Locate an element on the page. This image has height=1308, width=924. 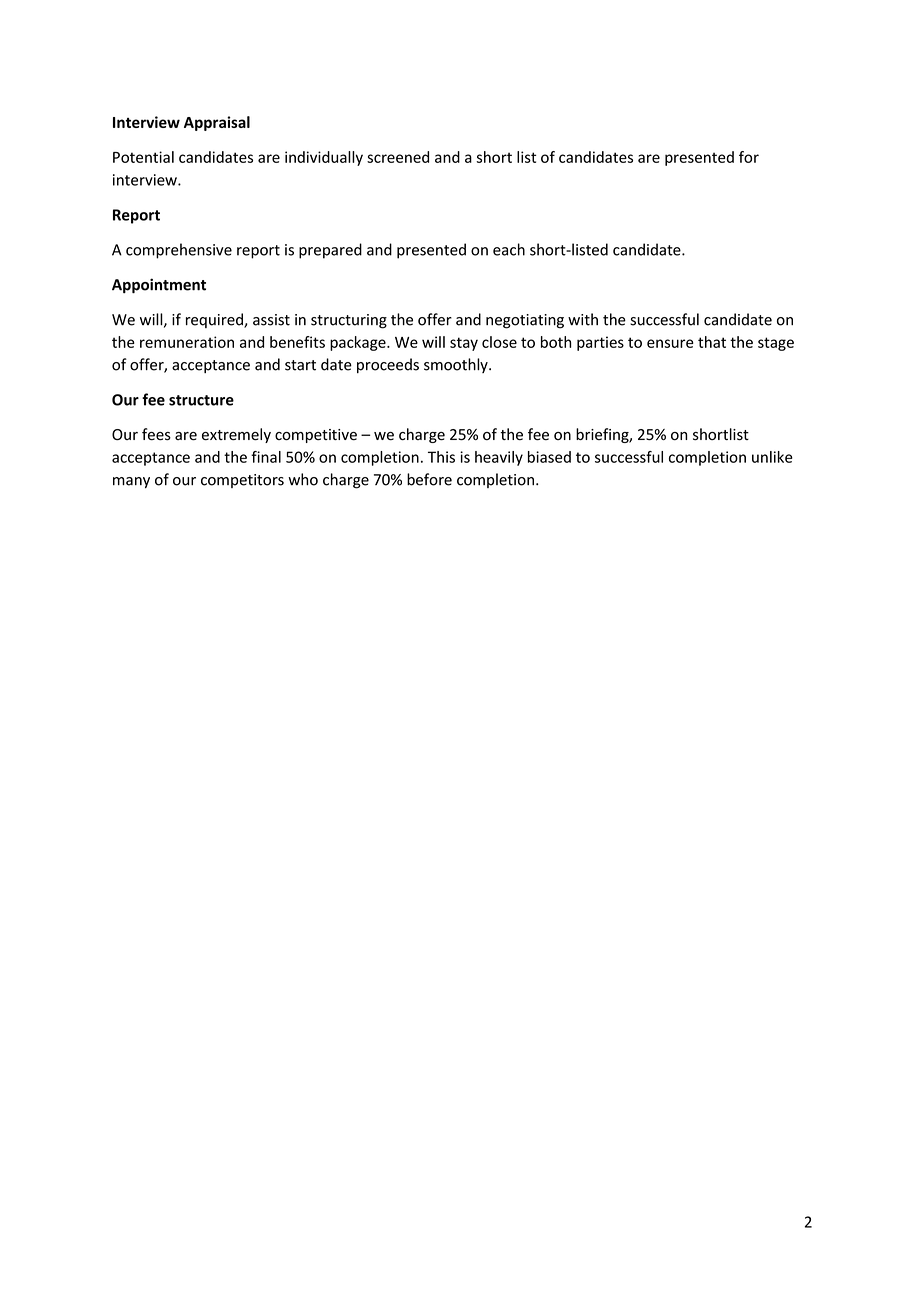
each is located at coordinates (509, 249).
